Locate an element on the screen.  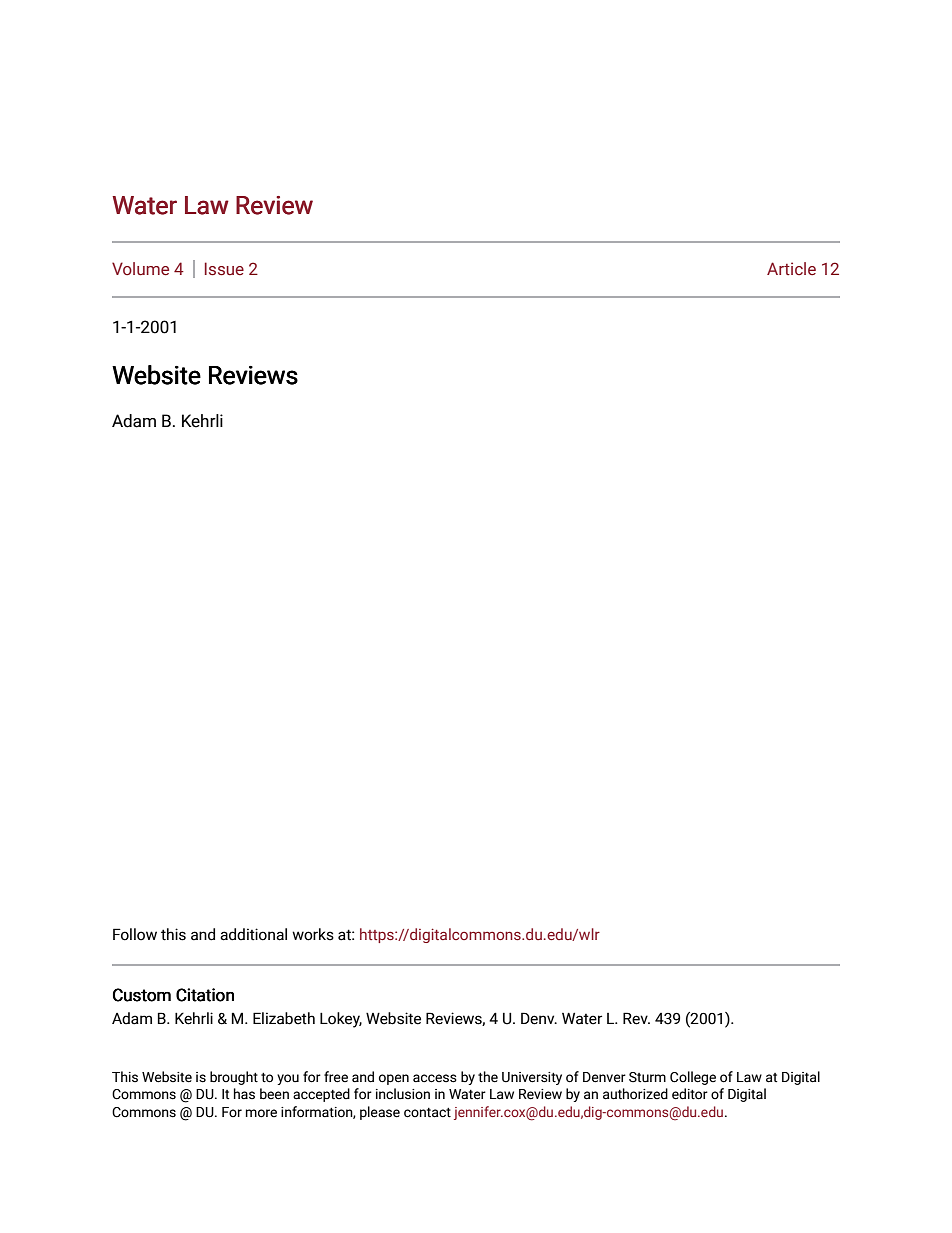
access is located at coordinates (435, 1078).
